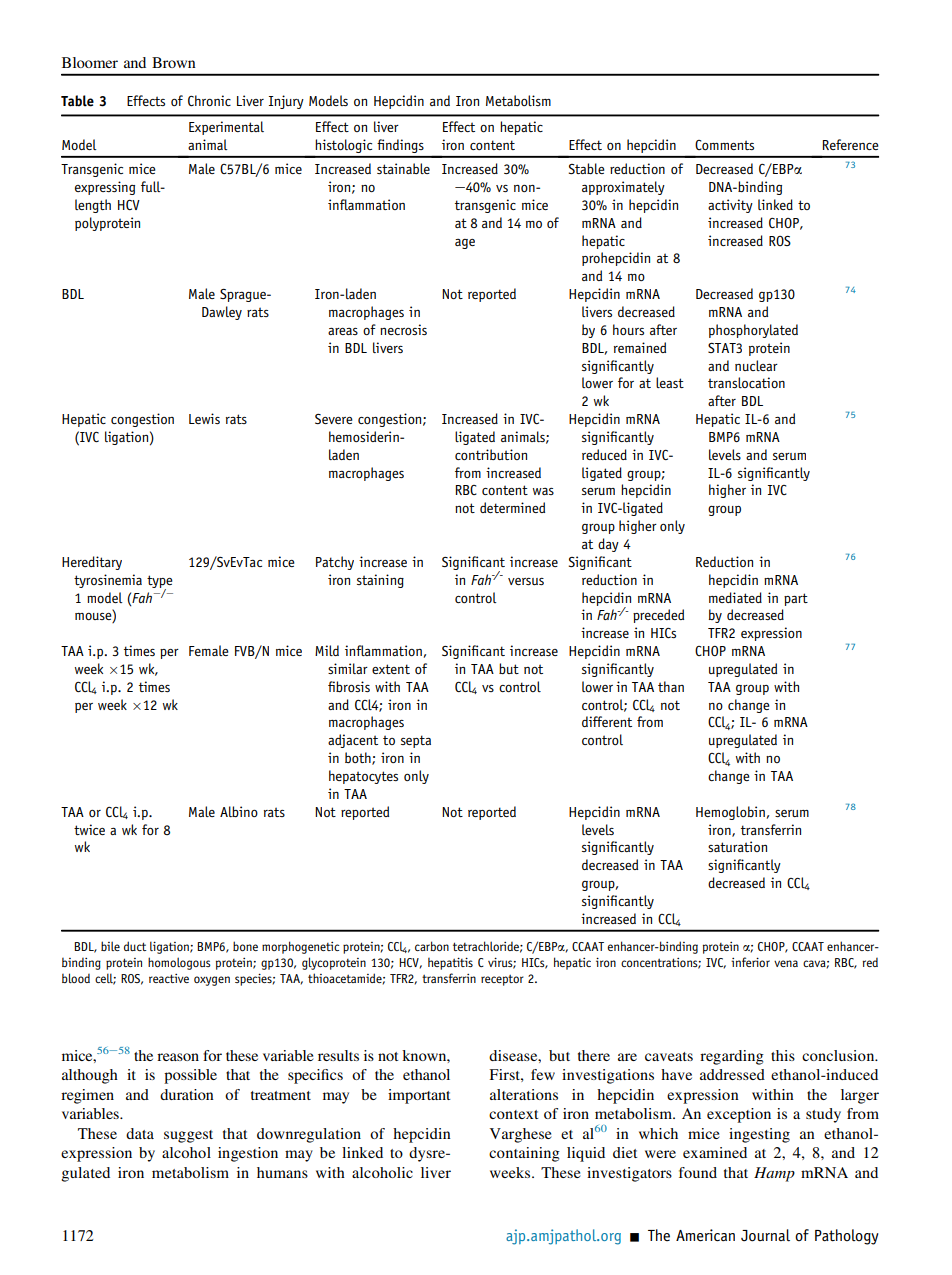 The height and width of the document is (1275, 952). Describe the element at coordinates (724, 145) in the document. I see `Comments` at that location.
